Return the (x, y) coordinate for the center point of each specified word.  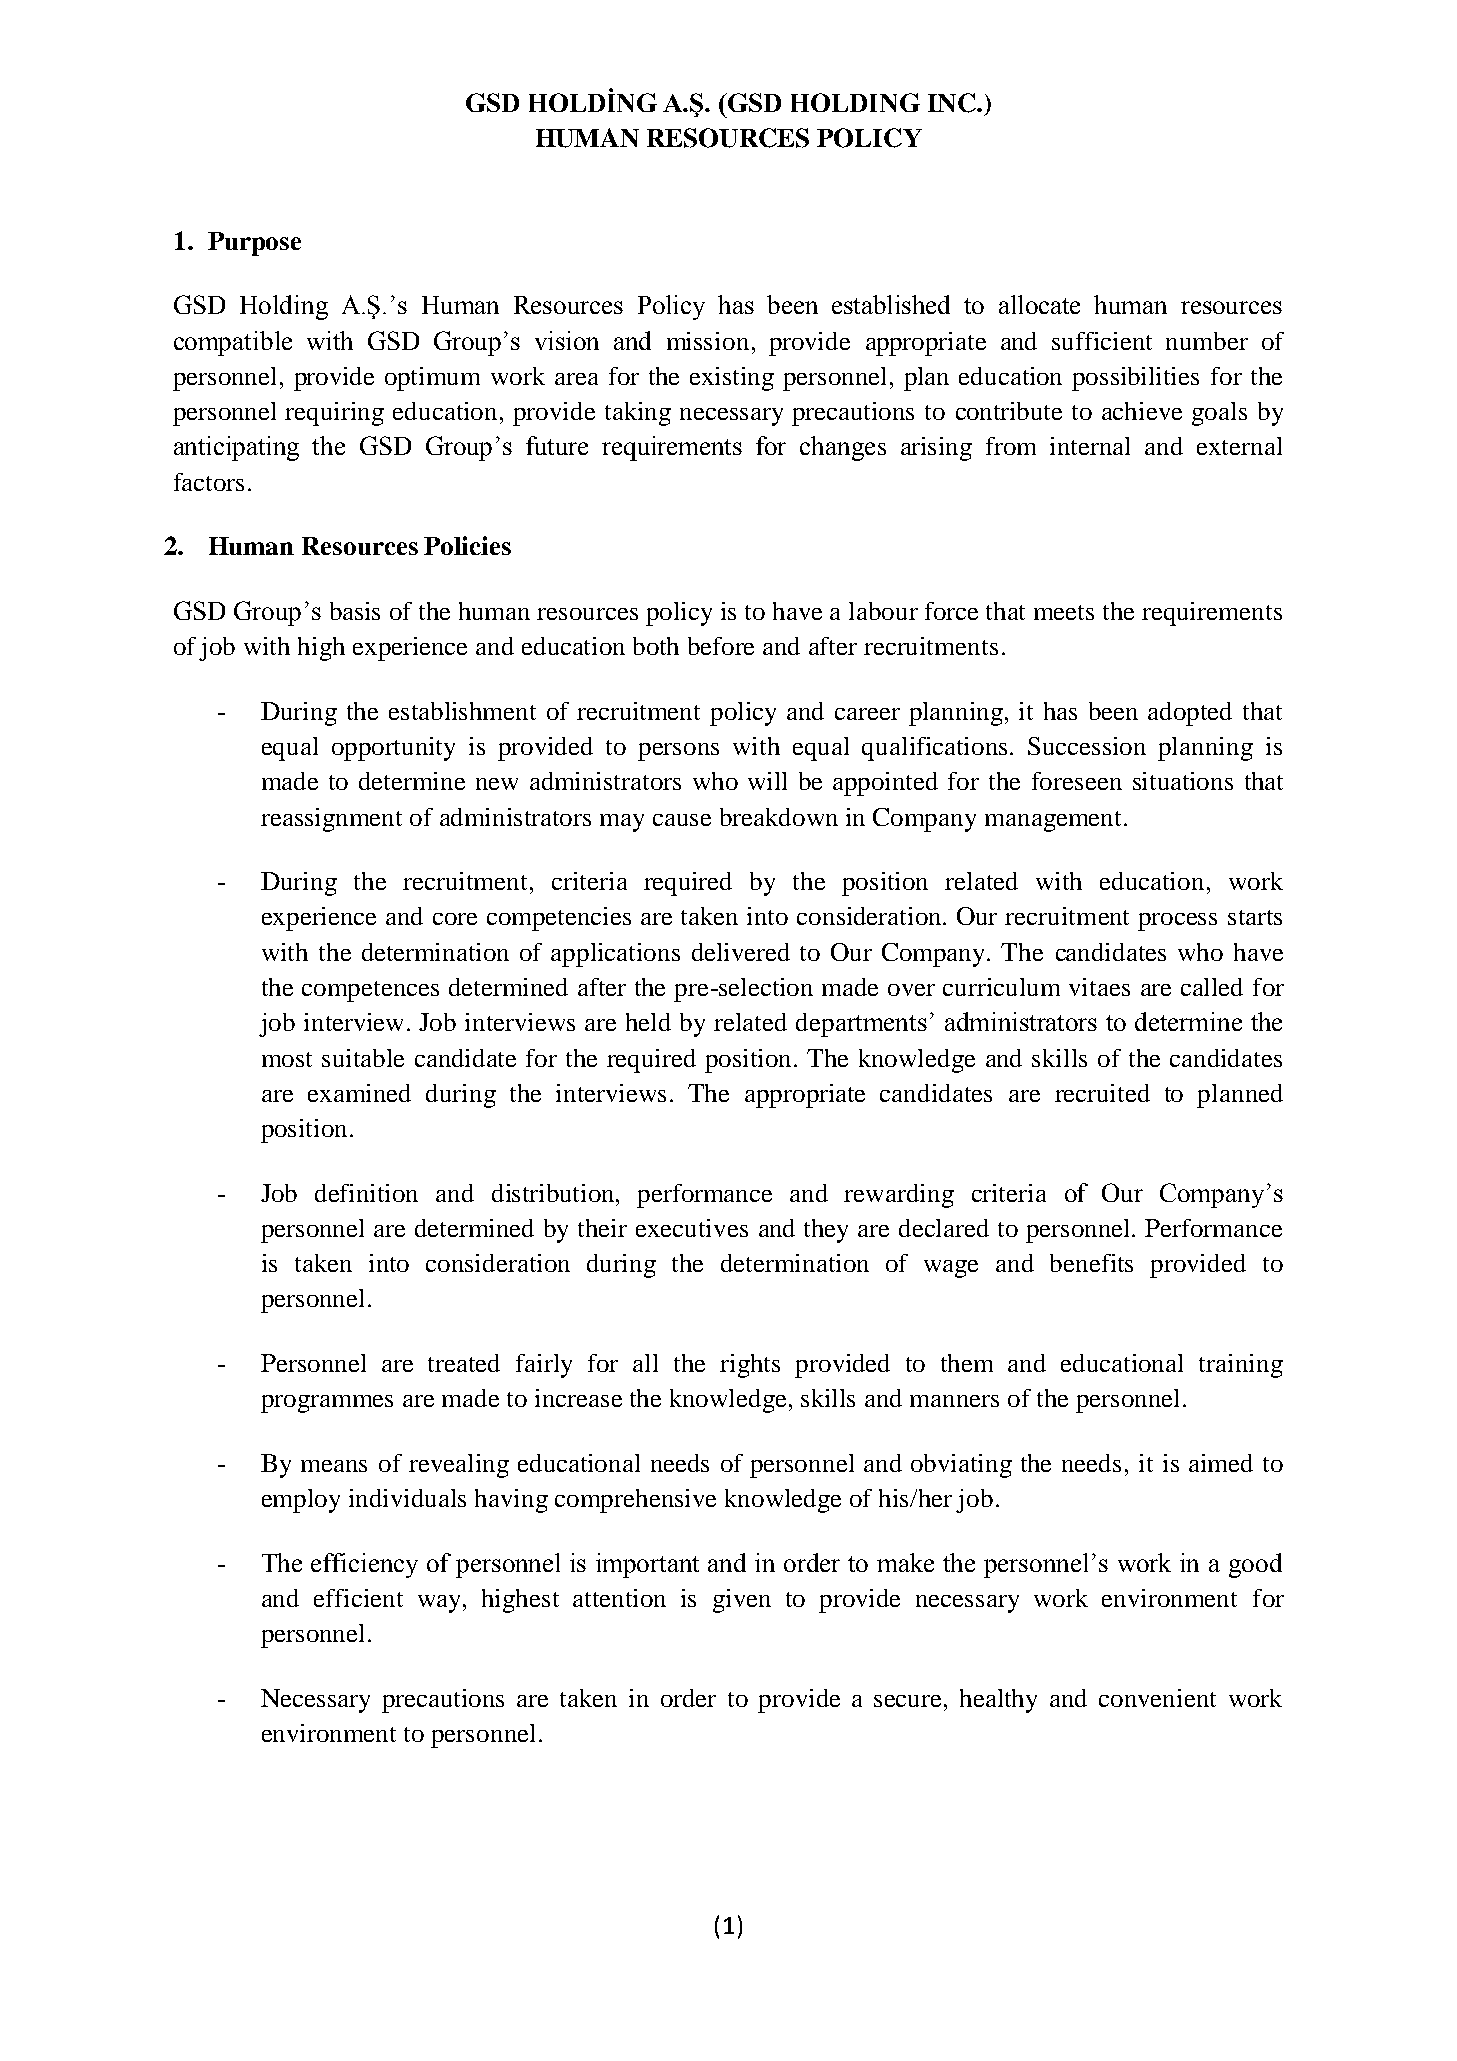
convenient (1157, 1698)
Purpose (254, 244)
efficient (358, 1598)
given (742, 1601)
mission (708, 341)
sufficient (1102, 341)
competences (370, 991)
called (1212, 987)
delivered (741, 952)
